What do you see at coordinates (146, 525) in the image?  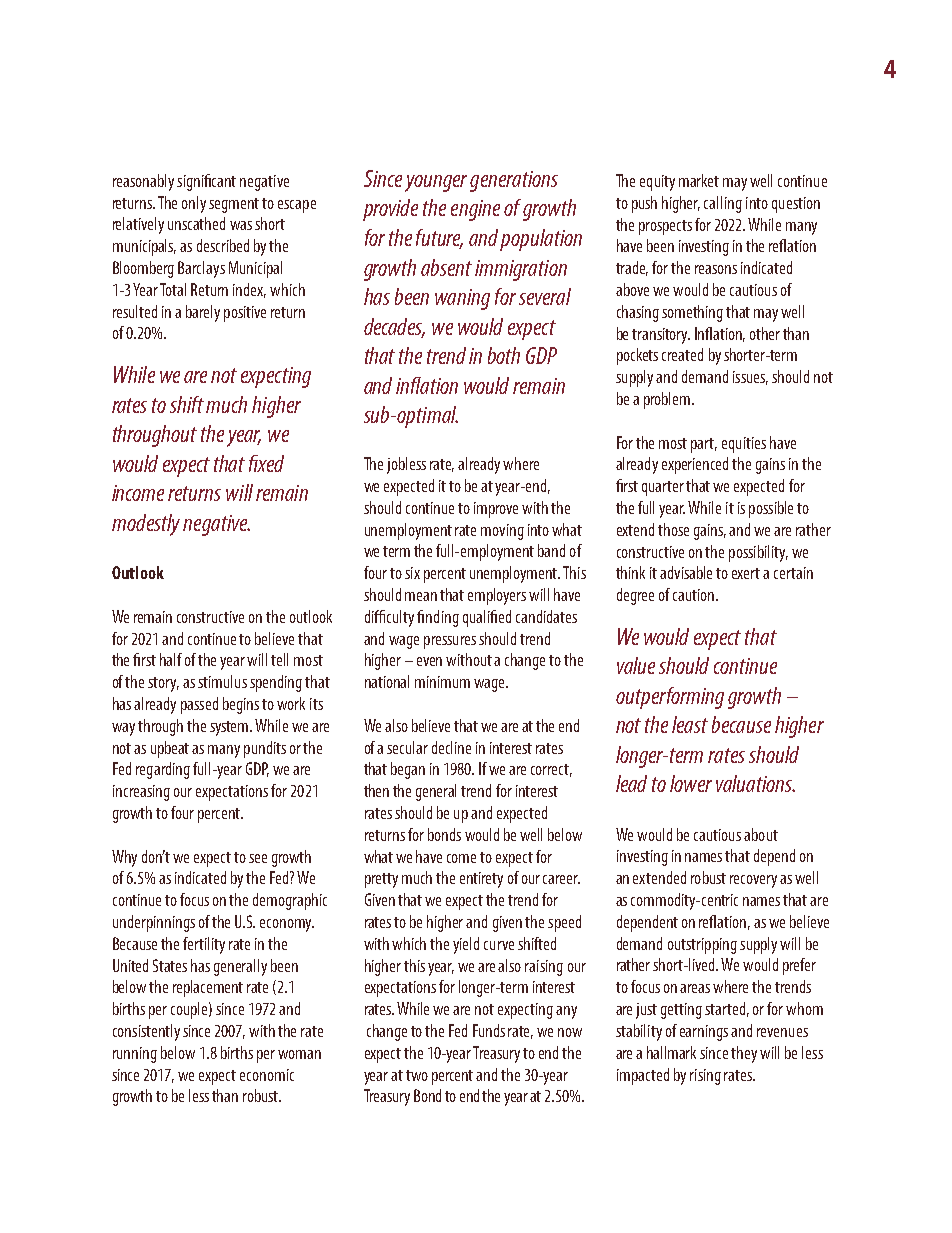 I see `modestly` at bounding box center [146, 525].
